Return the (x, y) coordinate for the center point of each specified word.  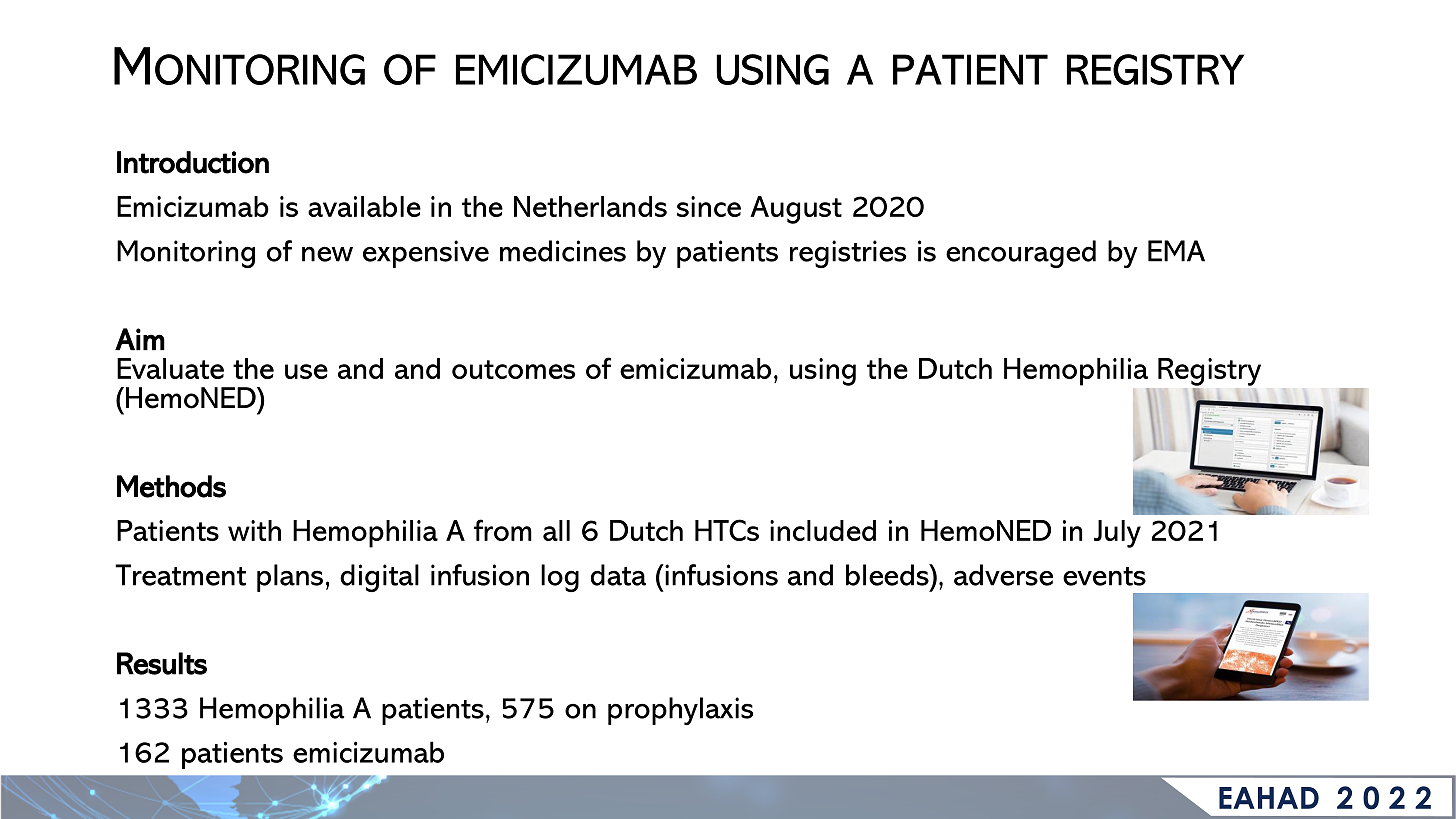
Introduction (193, 162)
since (709, 206)
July (1117, 534)
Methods (171, 486)
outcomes (513, 369)
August (796, 210)
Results (162, 663)
